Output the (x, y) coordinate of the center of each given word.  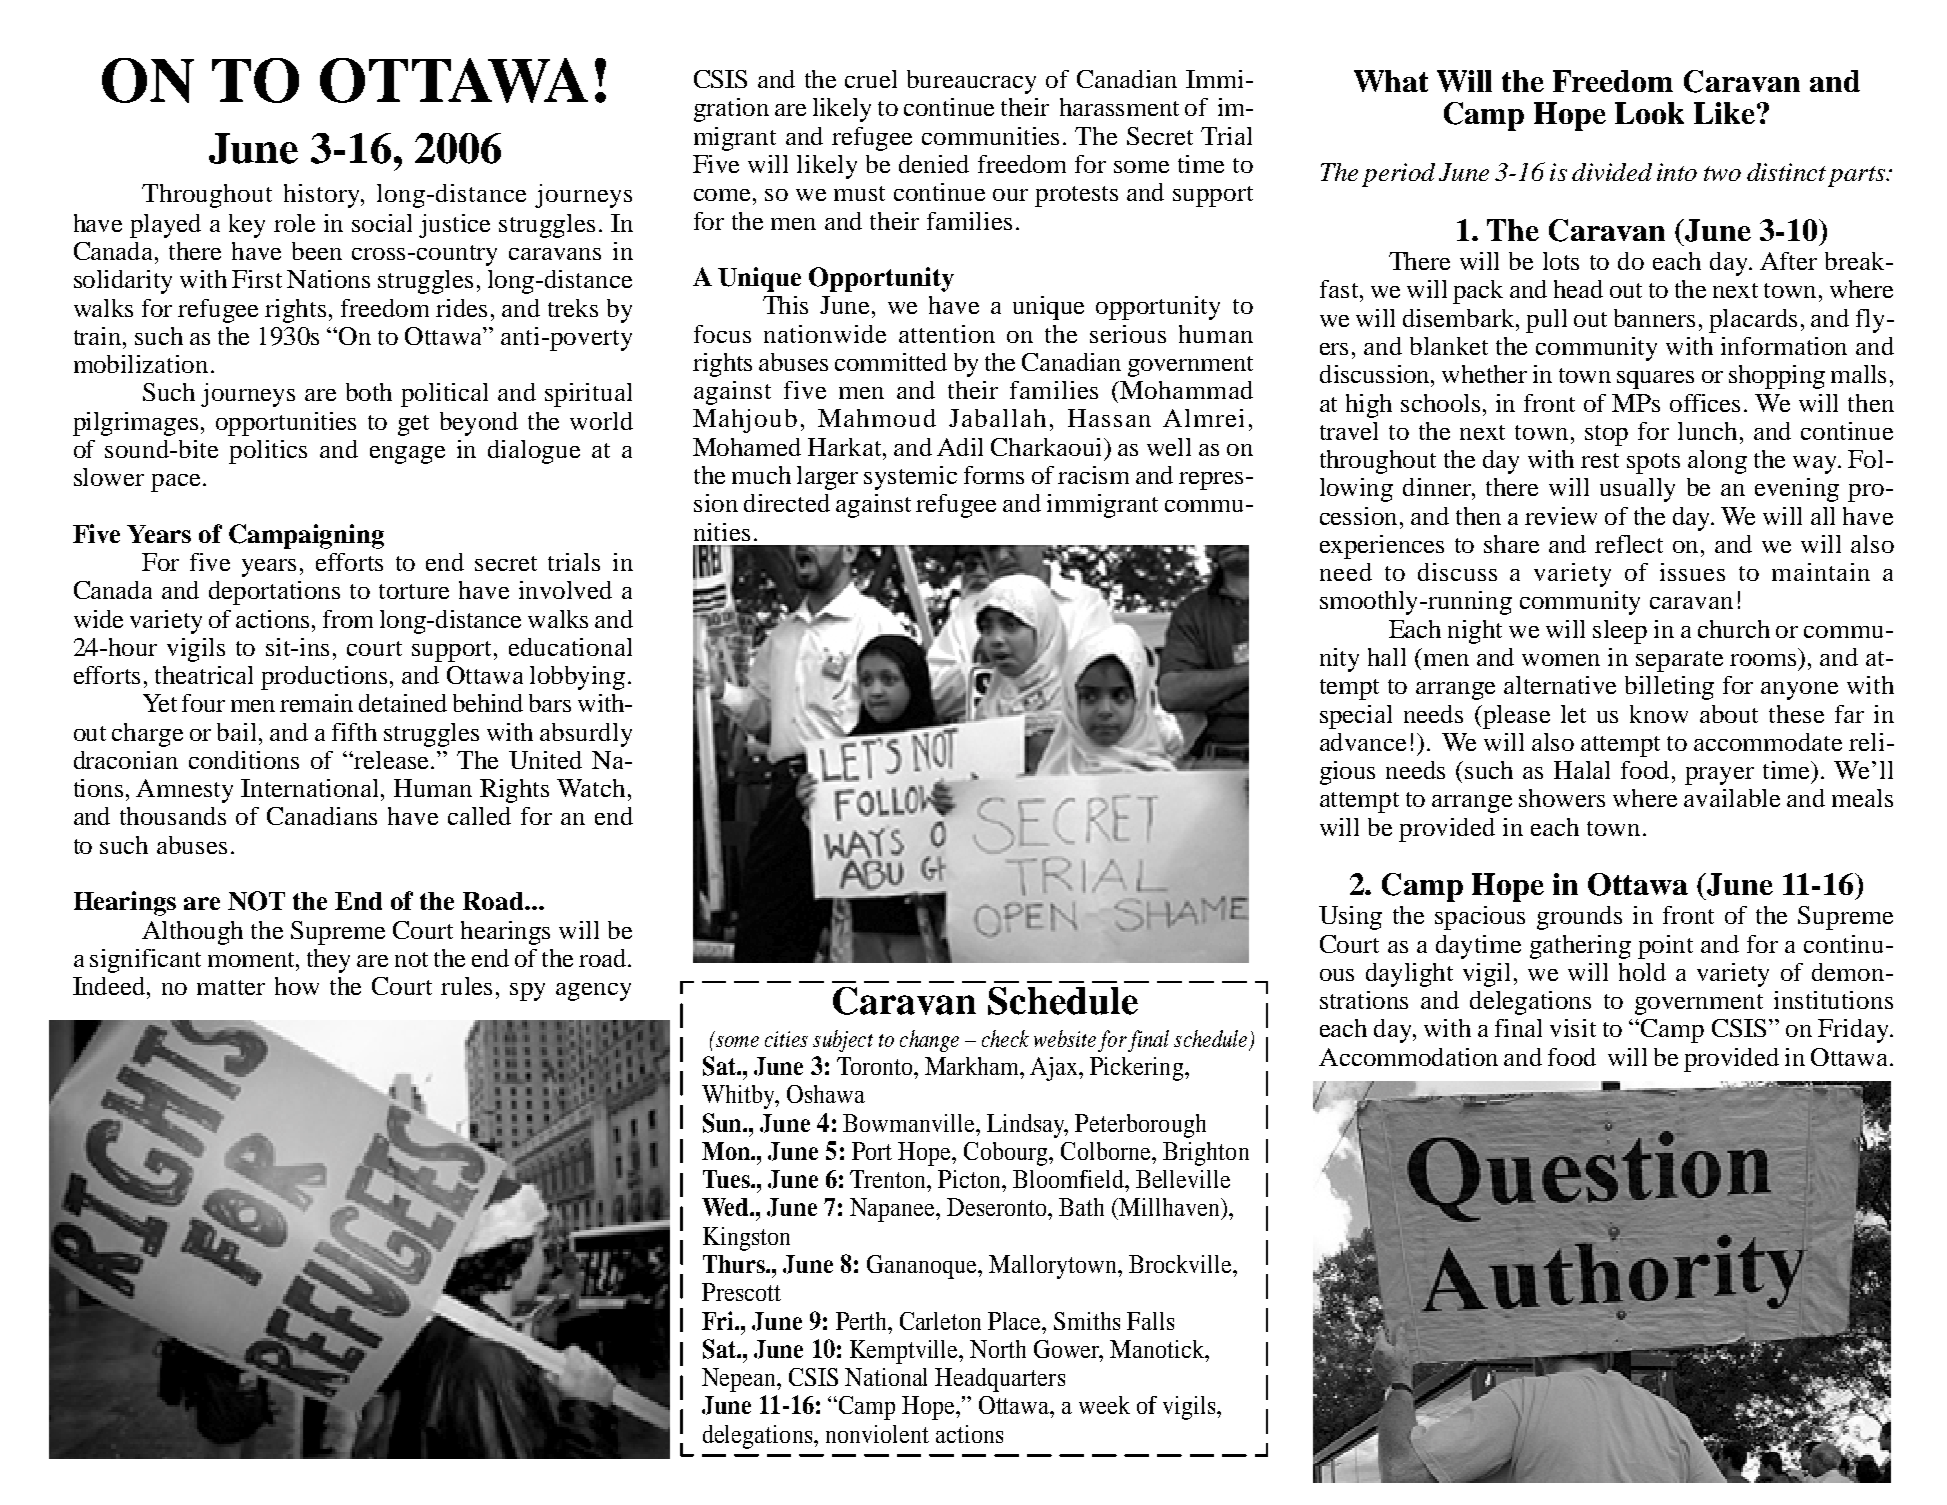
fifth (354, 732)
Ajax (1055, 1069)
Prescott (741, 1292)
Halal (1582, 770)
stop (1606, 435)
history (323, 196)
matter (231, 987)
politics (268, 452)
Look (1649, 113)
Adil (960, 447)
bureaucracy (971, 82)
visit (1573, 1028)
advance (1363, 742)
